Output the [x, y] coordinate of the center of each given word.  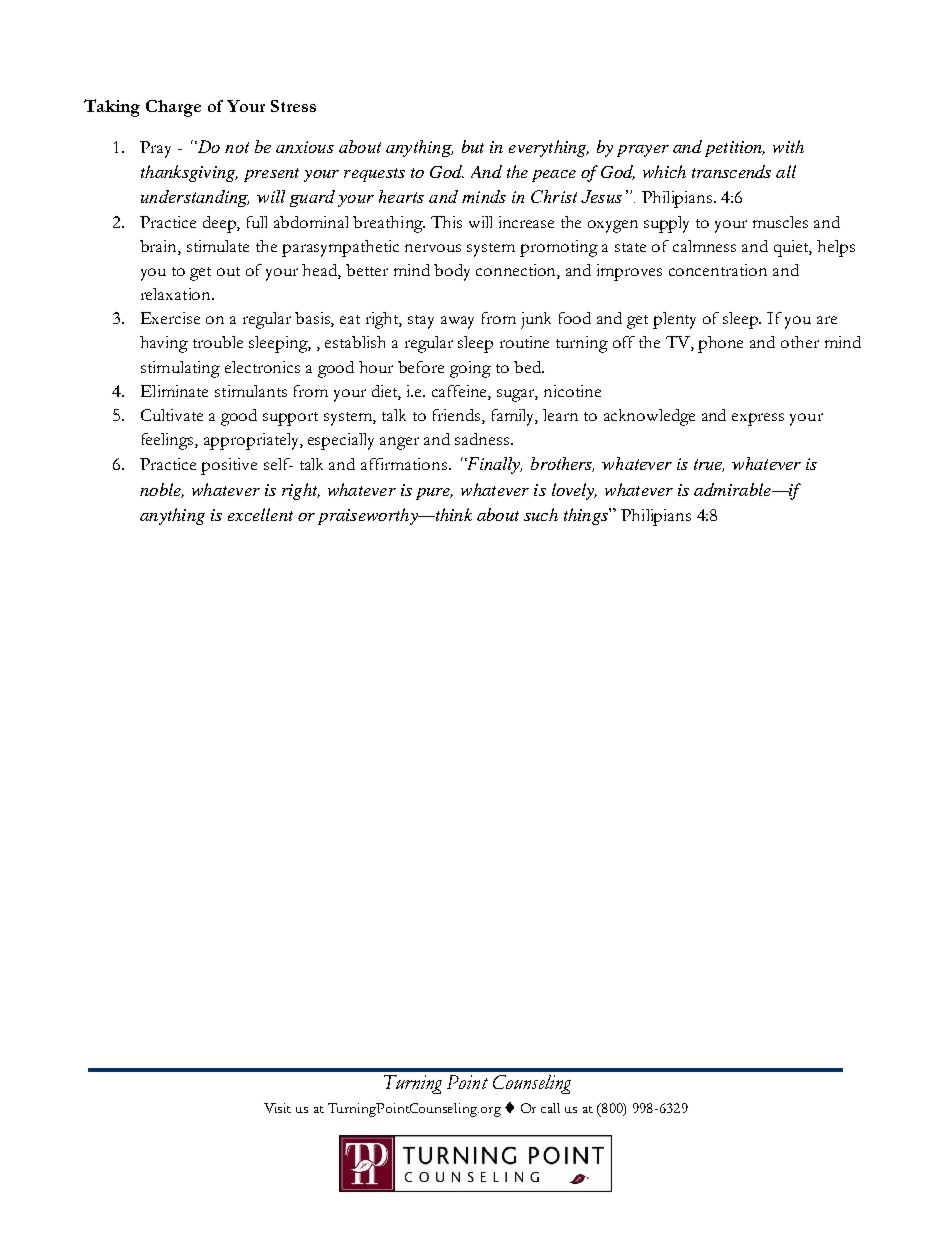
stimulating [180, 369]
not [237, 147]
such [541, 514]
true [709, 465]
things [587, 516]
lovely [574, 491]
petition [735, 149]
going [470, 369]
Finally [493, 465]
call [550, 1108]
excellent [260, 514]
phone [720, 344]
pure [434, 494]
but [473, 146]
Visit [277, 1108]
